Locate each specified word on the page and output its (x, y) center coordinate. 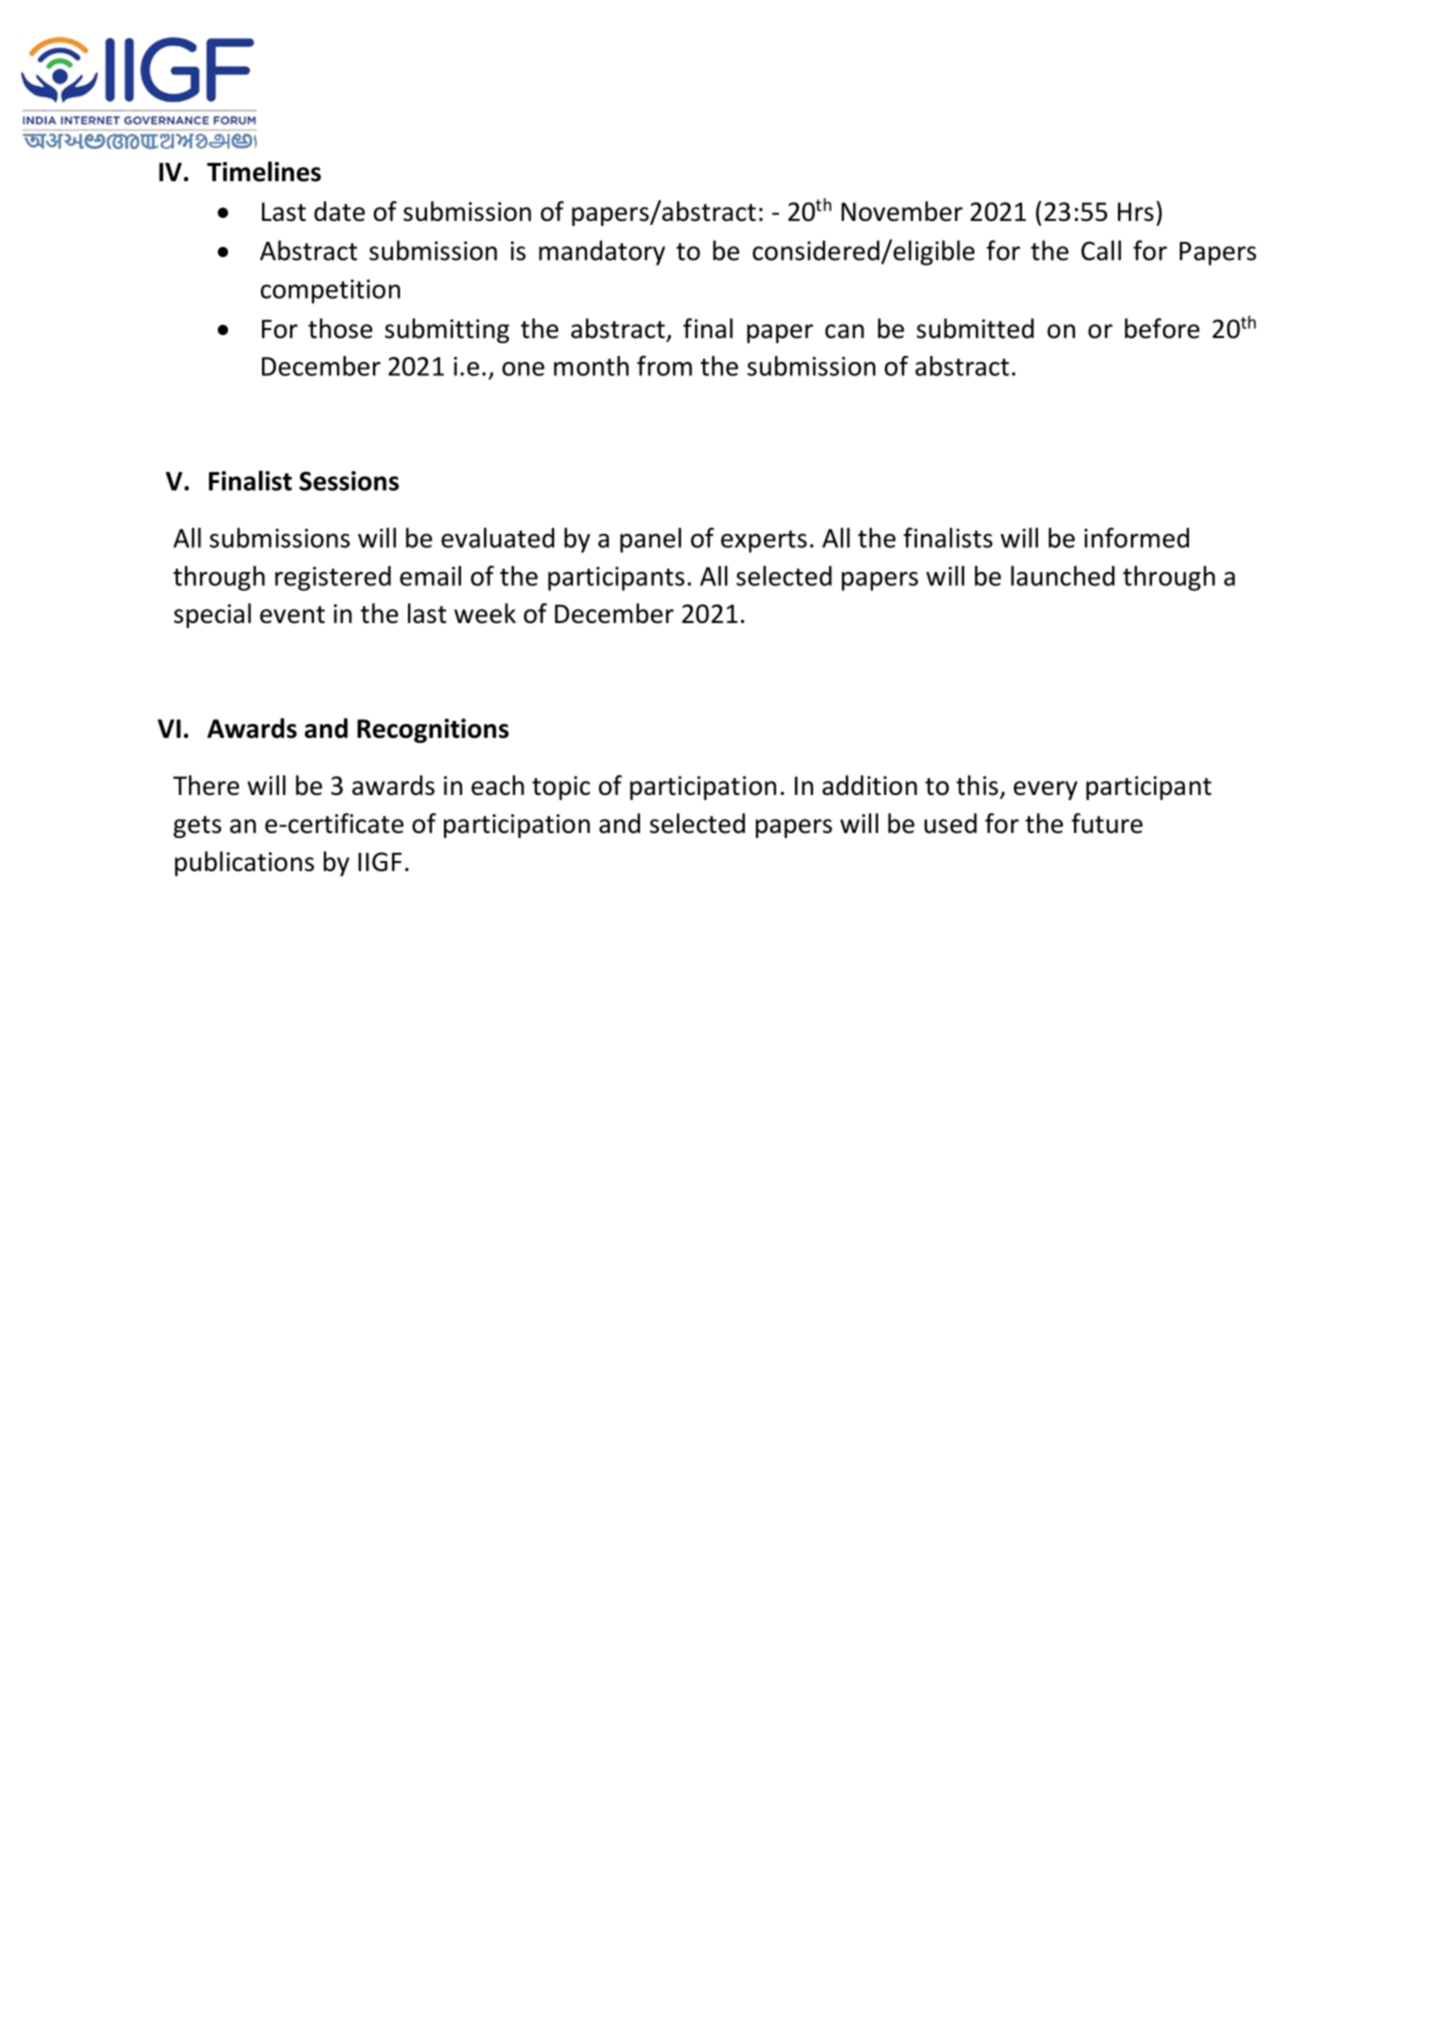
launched (1063, 576)
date (339, 211)
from (664, 366)
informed (1136, 537)
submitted (975, 328)
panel (650, 540)
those (340, 328)
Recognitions (433, 730)
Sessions (349, 481)
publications (244, 863)
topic (561, 788)
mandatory (602, 253)
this (977, 785)
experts (764, 541)
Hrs (1136, 211)
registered (333, 578)
